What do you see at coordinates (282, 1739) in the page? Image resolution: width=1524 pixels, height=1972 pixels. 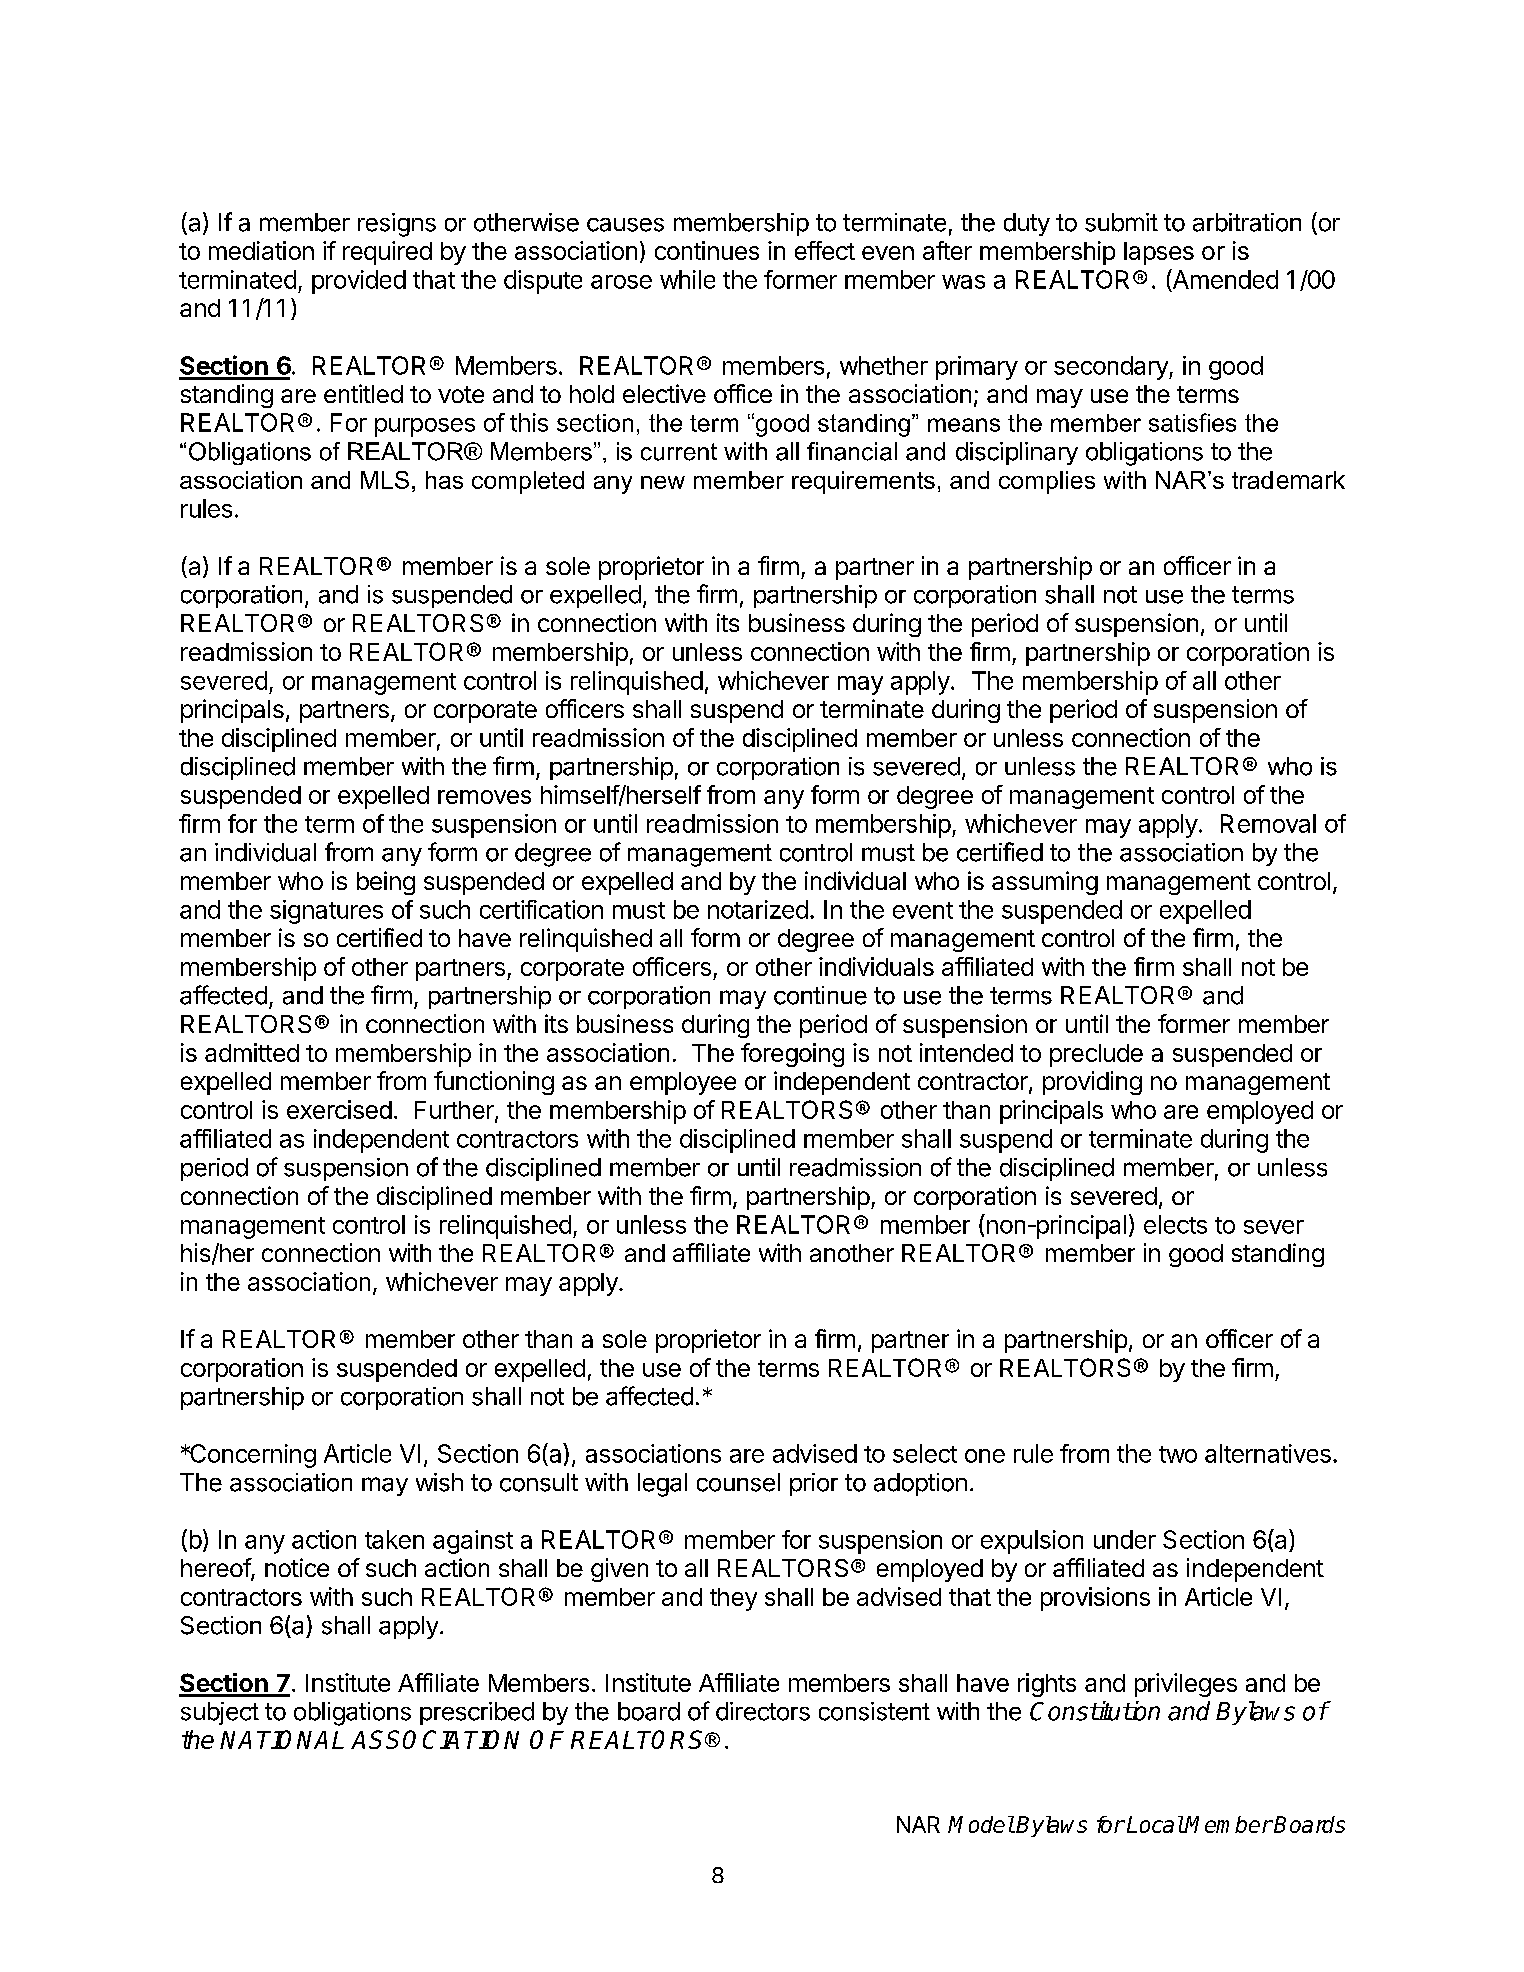 I see `NATIONAL` at bounding box center [282, 1739].
